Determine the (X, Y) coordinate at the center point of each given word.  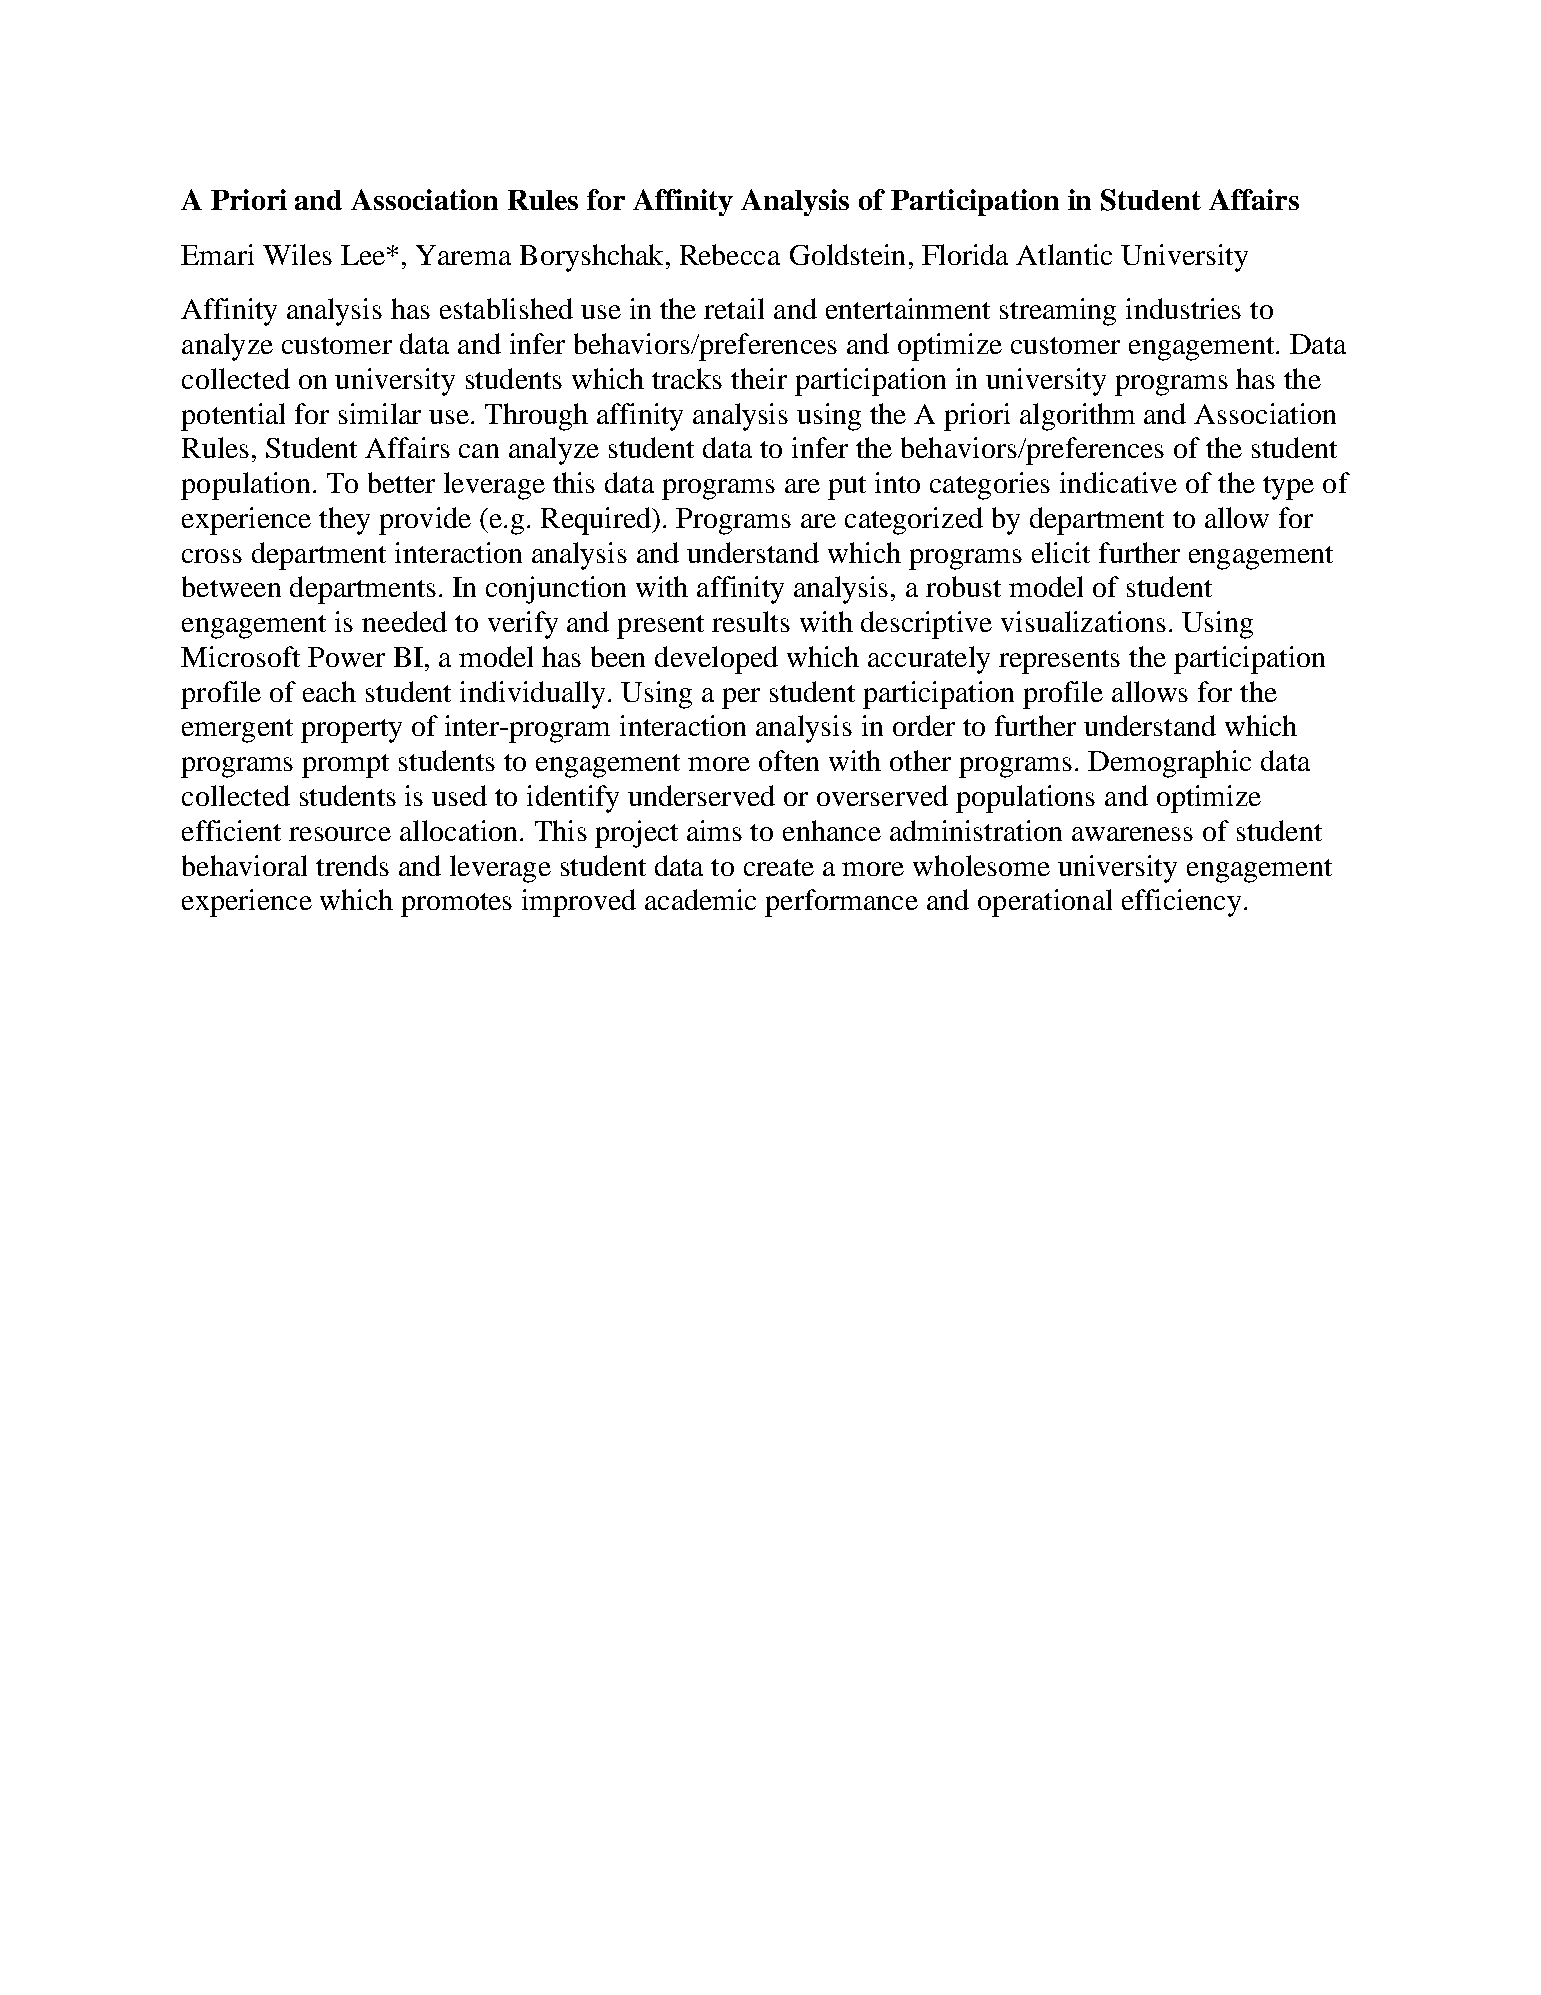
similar (380, 413)
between (231, 586)
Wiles (297, 254)
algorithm (1077, 417)
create (779, 867)
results (751, 621)
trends (352, 865)
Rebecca (730, 254)
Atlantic (1064, 254)
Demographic (1169, 764)
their (759, 378)
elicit (1061, 552)
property (351, 731)
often (789, 760)
